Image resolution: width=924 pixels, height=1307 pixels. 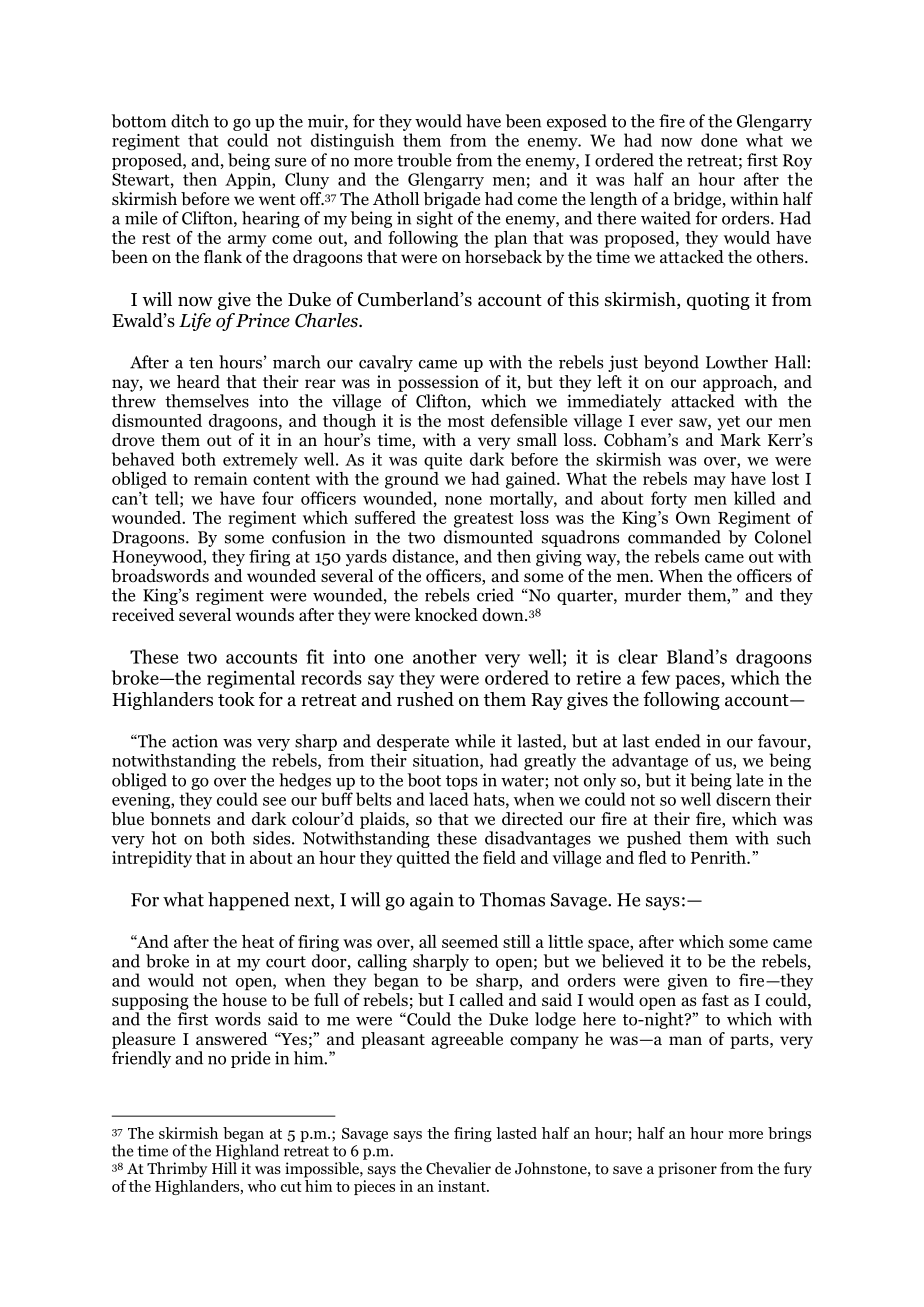 What do you see at coordinates (432, 901) in the image?
I see `again` at bounding box center [432, 901].
